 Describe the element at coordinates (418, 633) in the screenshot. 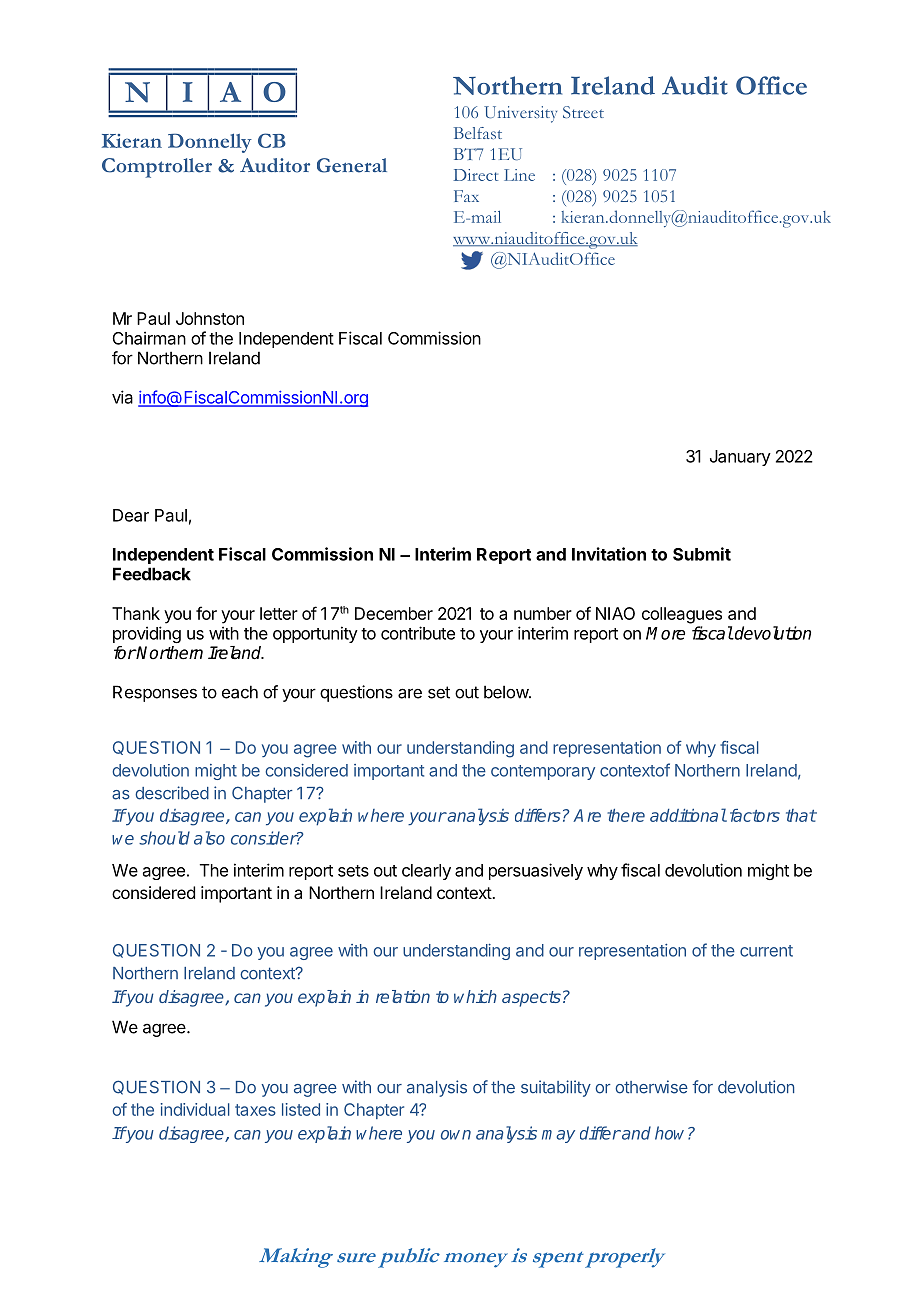

I see `contribute` at that location.
